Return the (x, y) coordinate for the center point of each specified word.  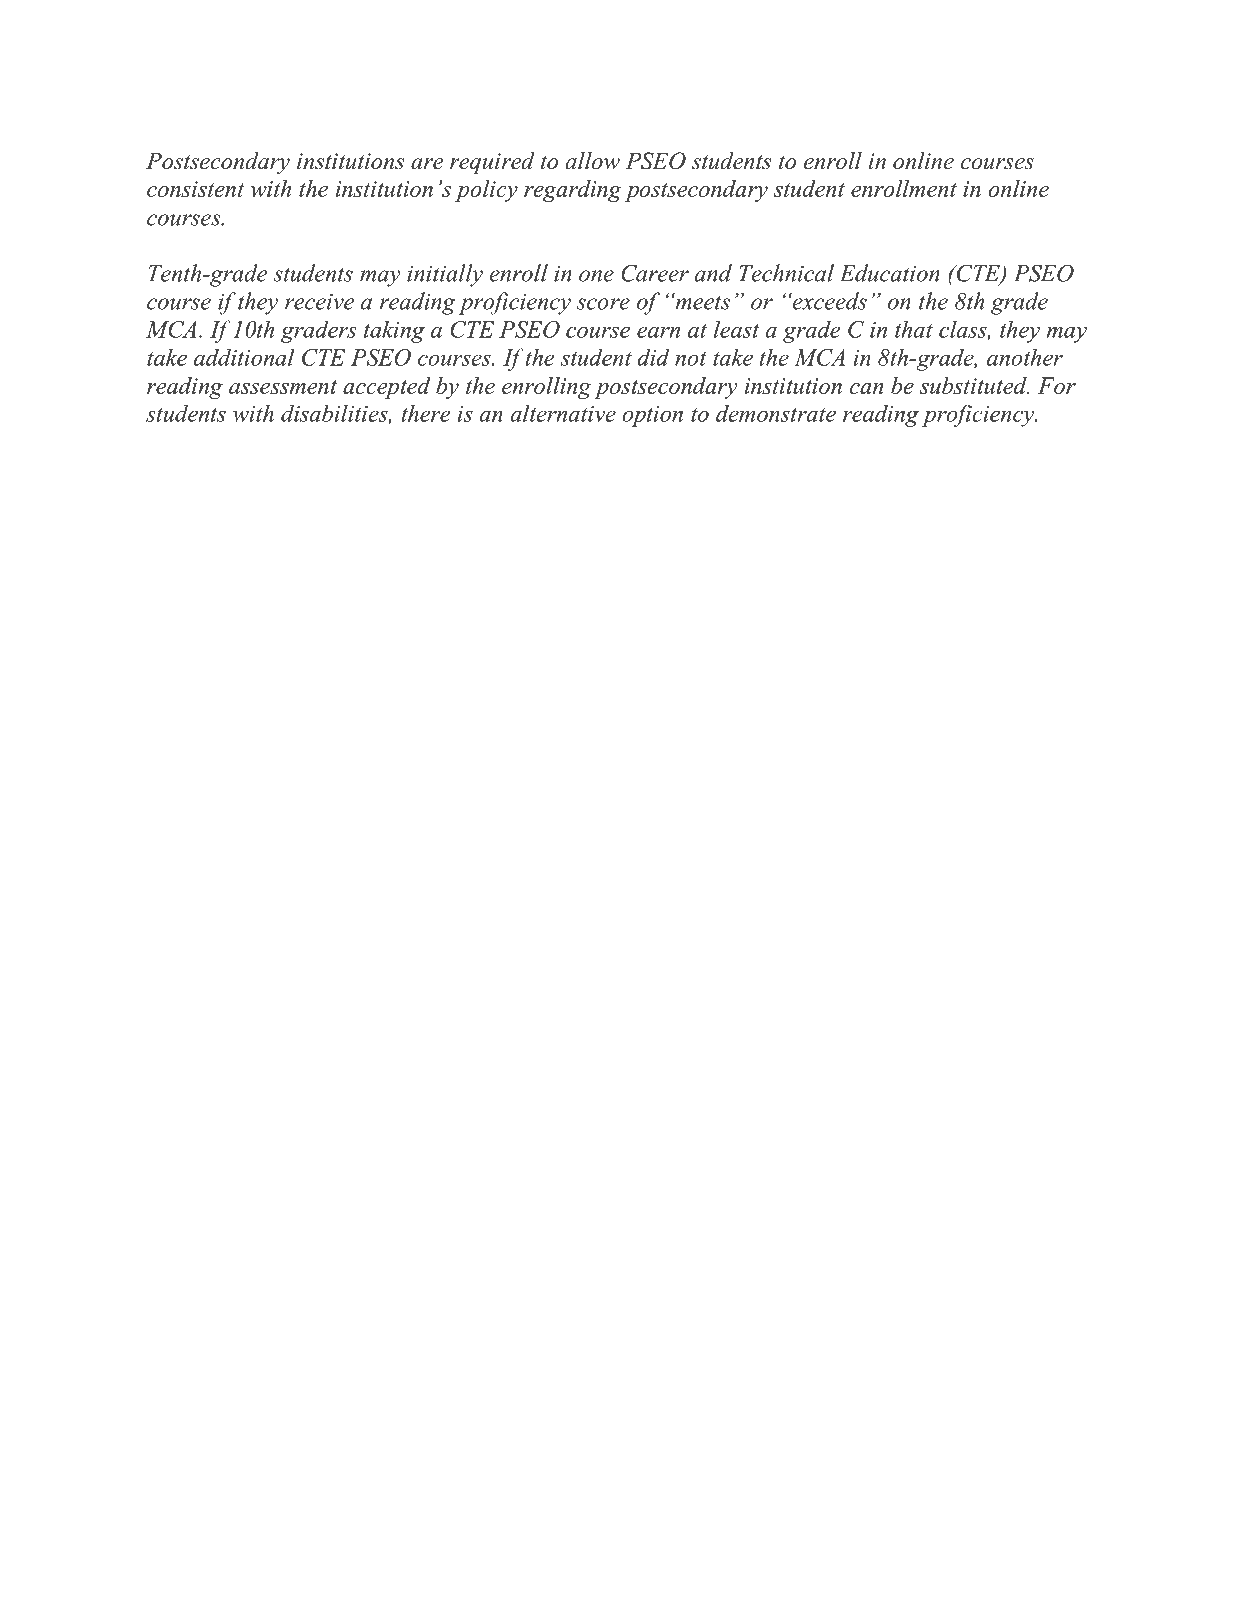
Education (890, 273)
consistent (195, 189)
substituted (974, 385)
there (426, 413)
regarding (573, 191)
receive (319, 301)
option (652, 416)
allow (593, 161)
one (596, 276)
